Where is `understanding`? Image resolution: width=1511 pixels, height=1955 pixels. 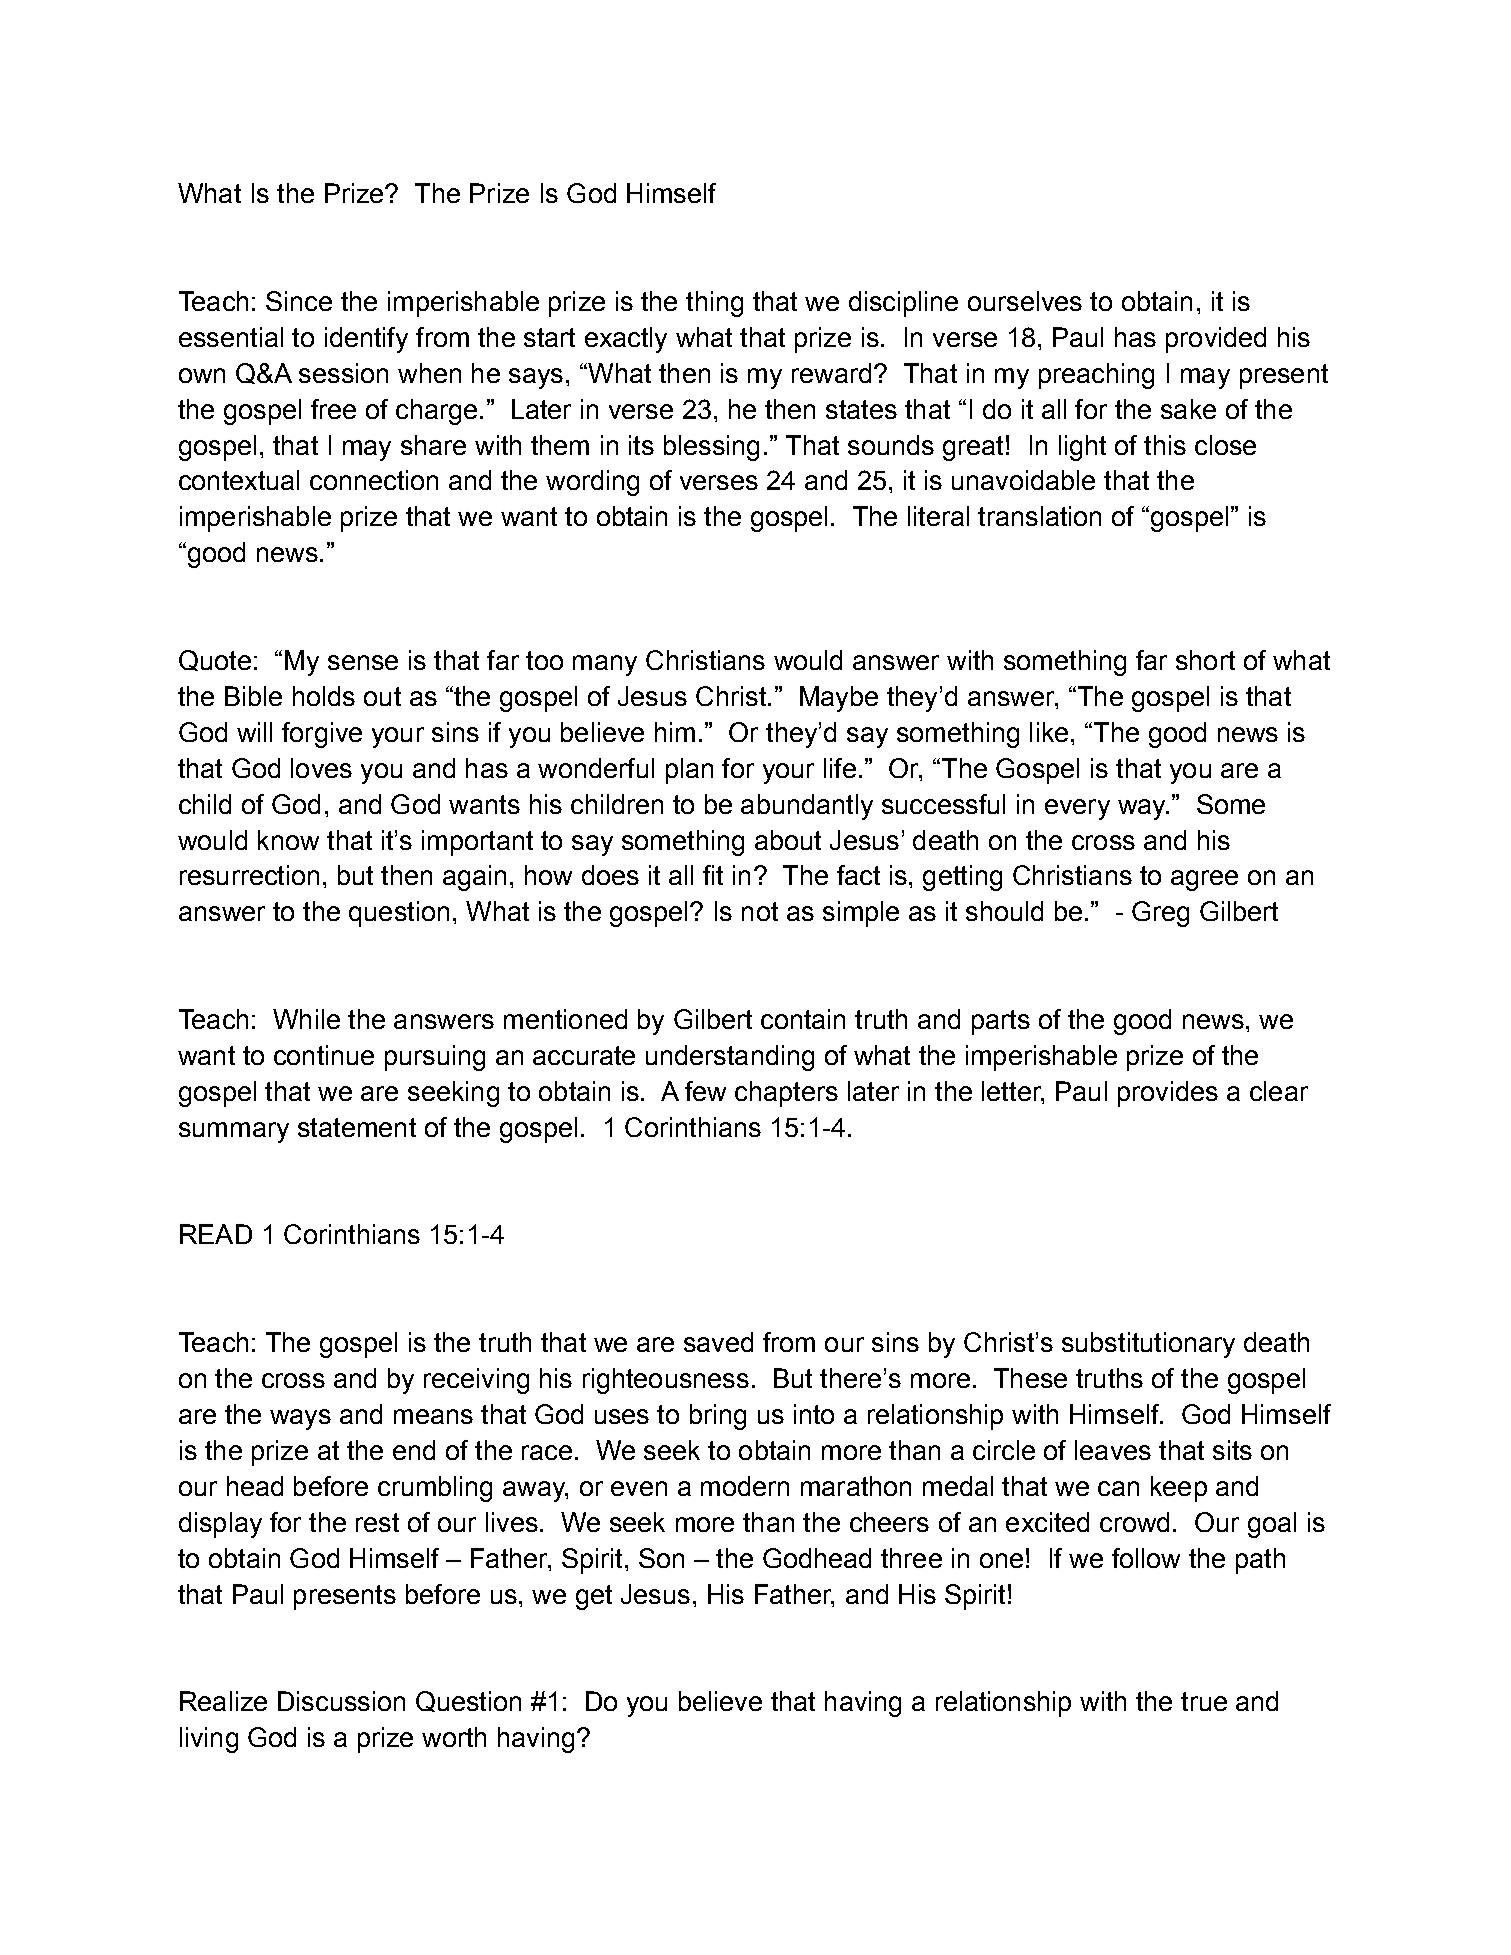 understanding is located at coordinates (730, 1058).
